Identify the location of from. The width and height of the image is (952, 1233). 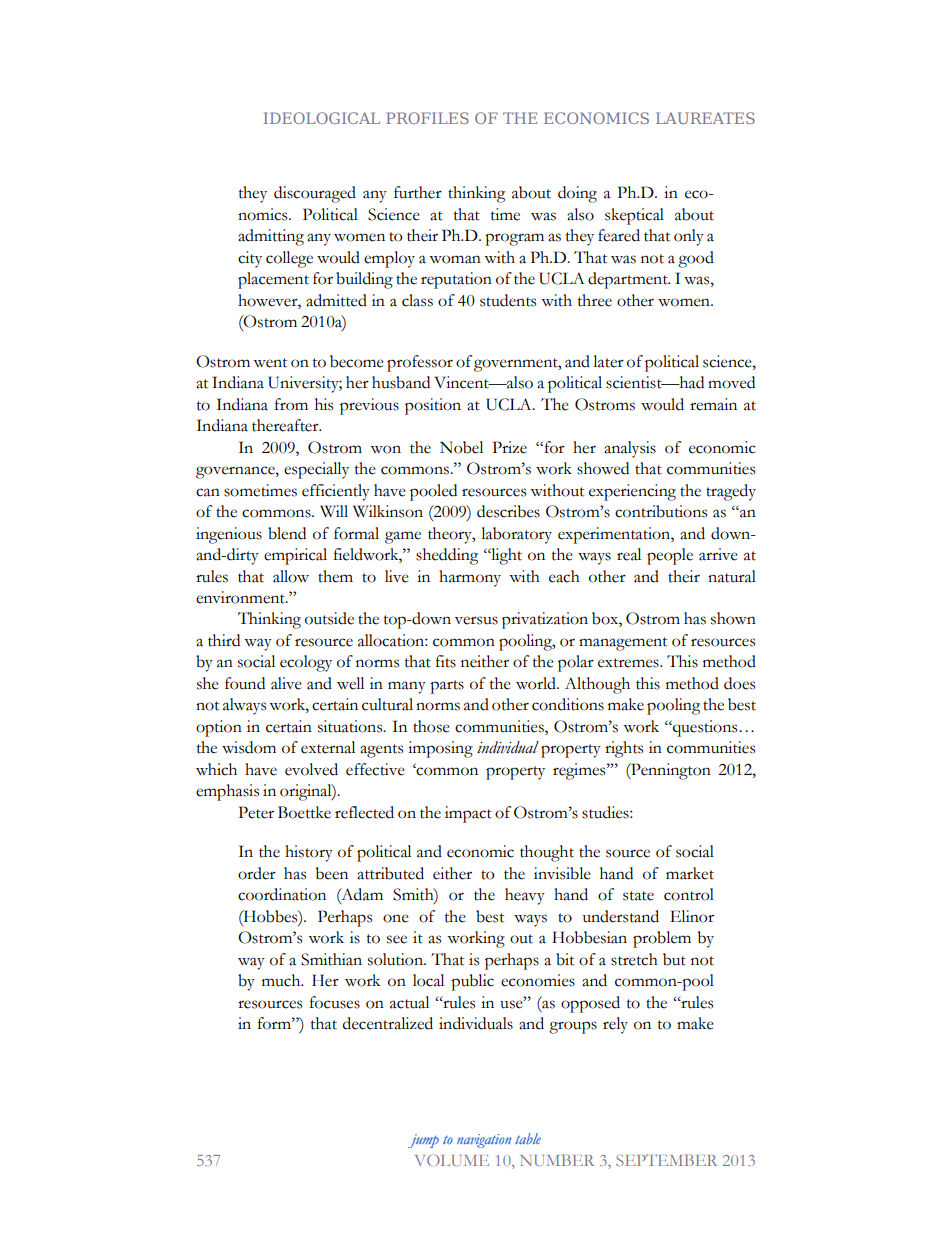
(291, 404).
